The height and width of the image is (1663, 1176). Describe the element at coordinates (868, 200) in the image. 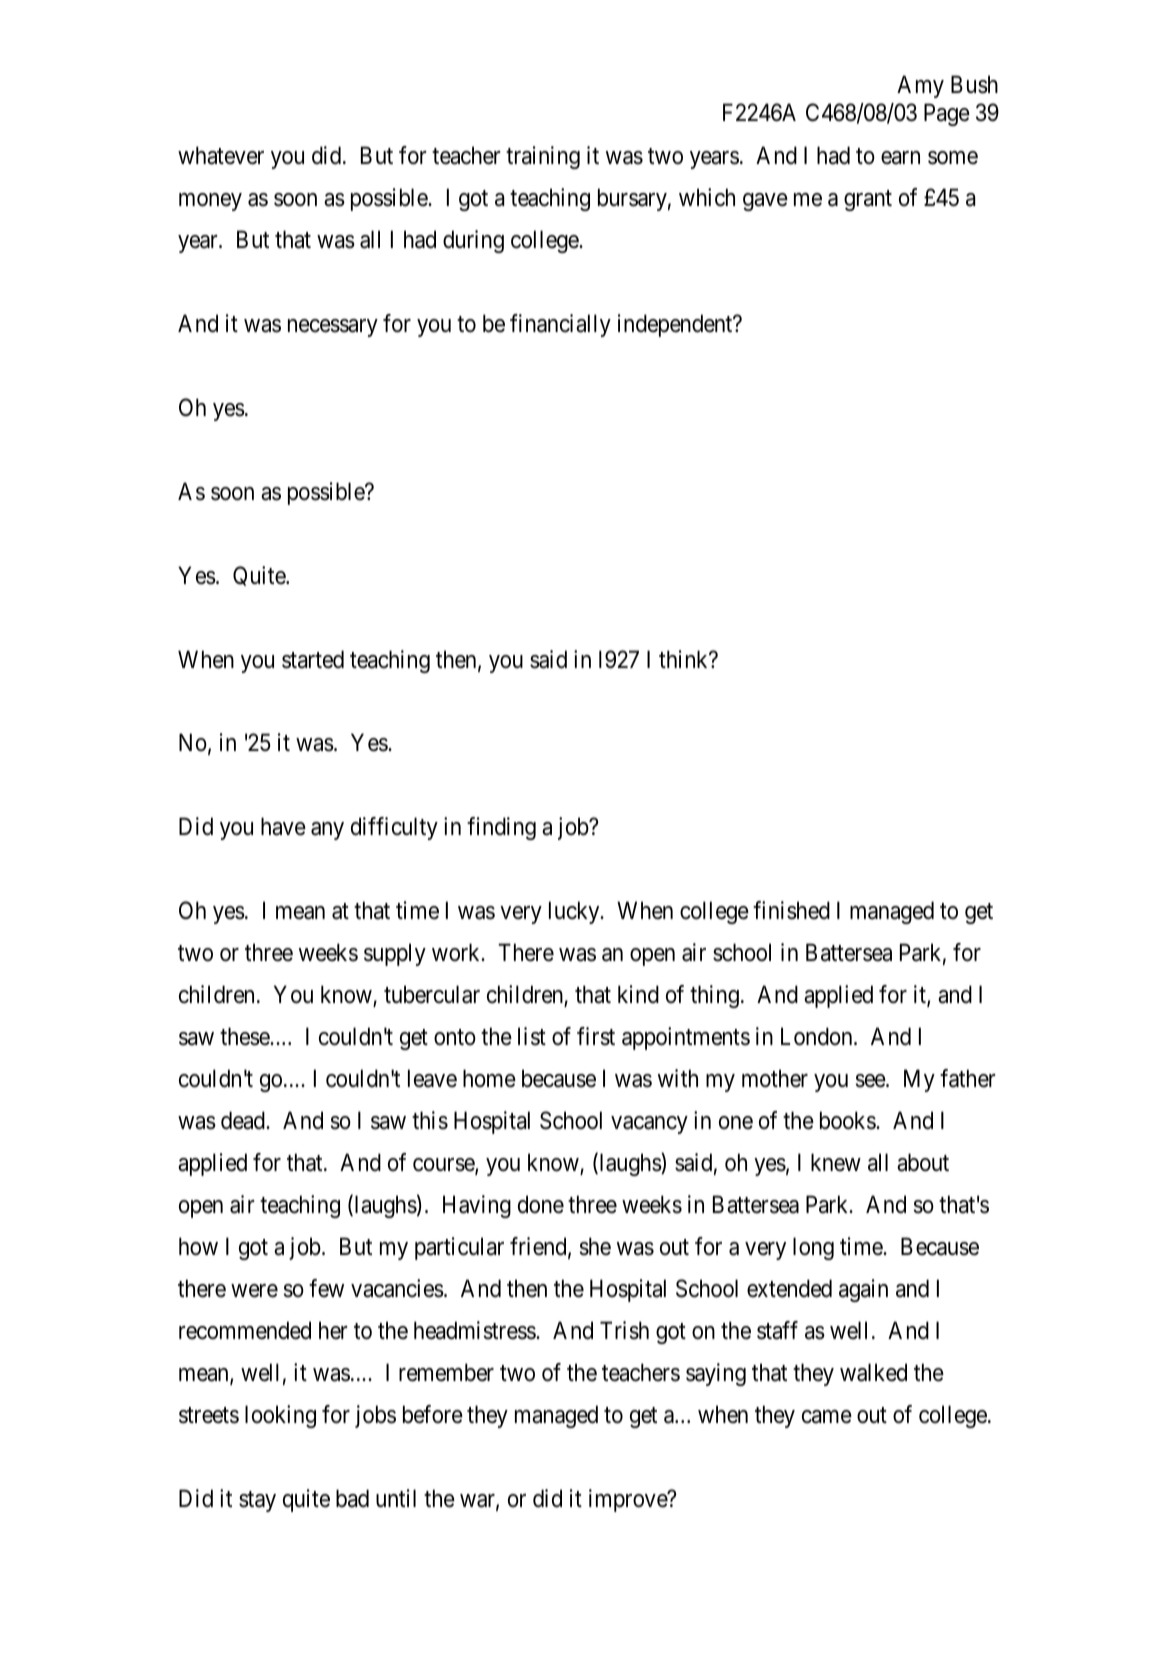

I see `grant` at that location.
